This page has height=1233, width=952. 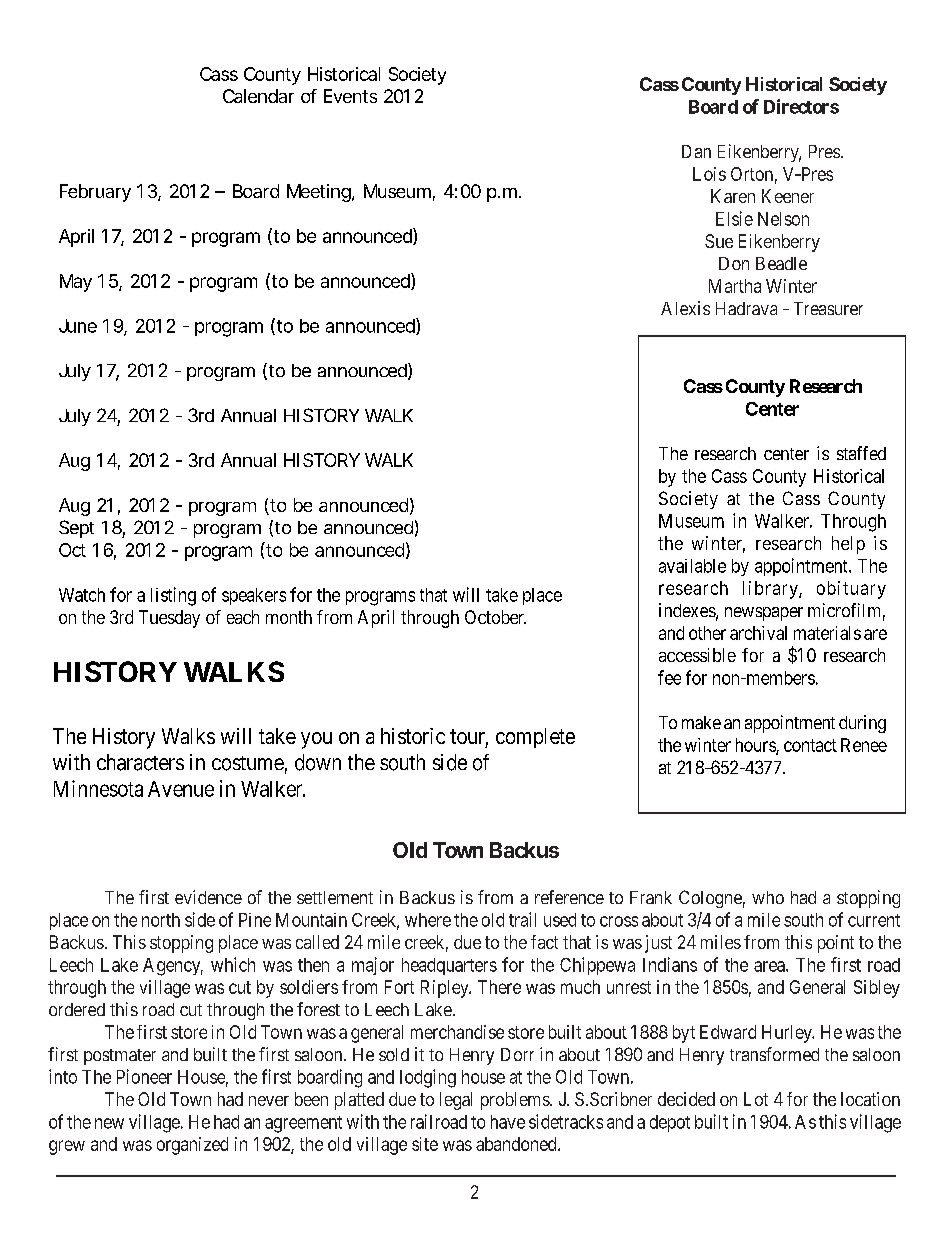 What do you see at coordinates (76, 529) in the page?
I see `Sept` at bounding box center [76, 529].
